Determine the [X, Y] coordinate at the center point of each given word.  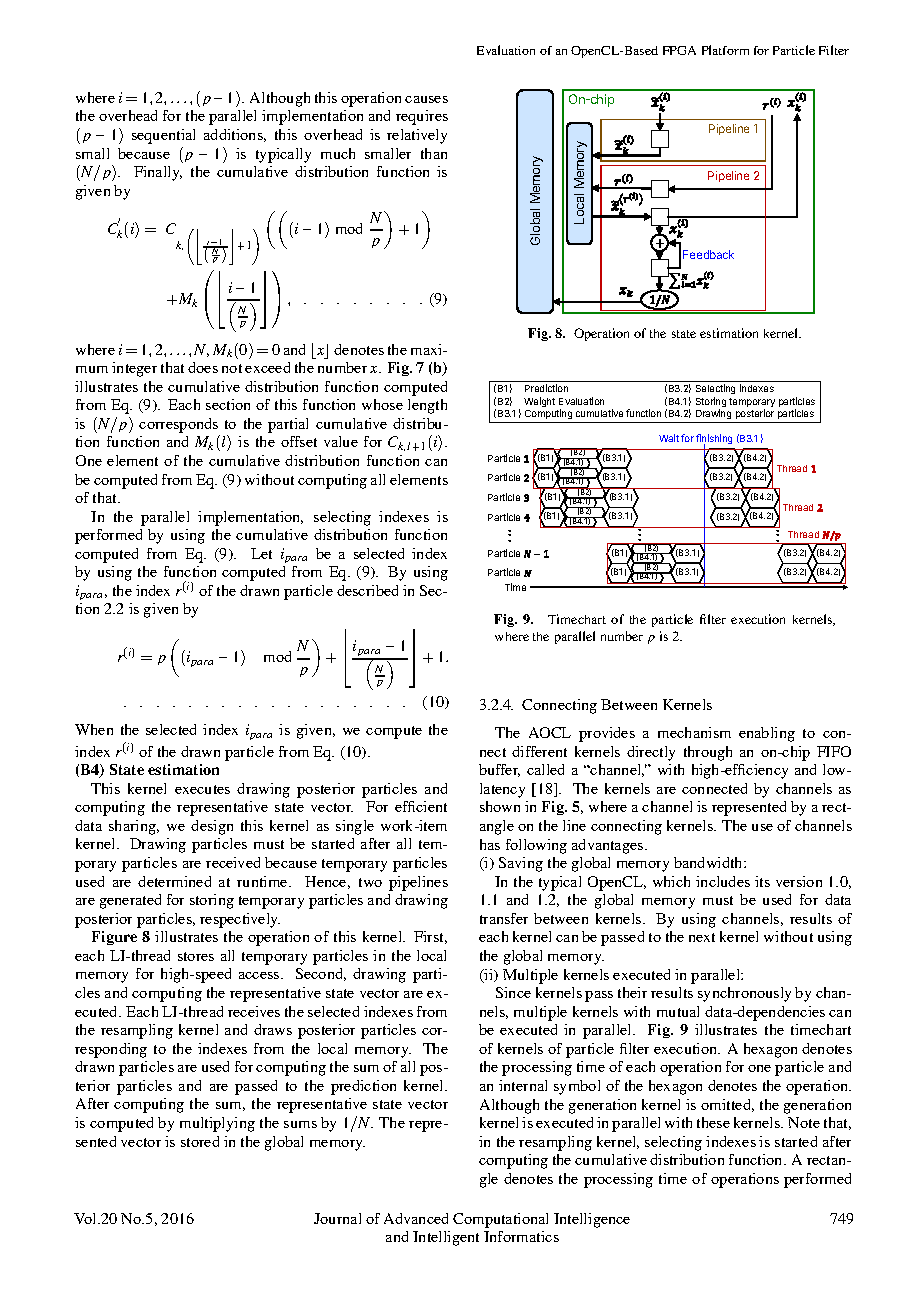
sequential [163, 136]
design [212, 827]
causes [426, 99]
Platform [725, 50]
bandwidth [709, 862]
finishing [714, 440]
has [490, 844]
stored [200, 1141]
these [713, 1122]
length [427, 406]
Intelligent [446, 1238]
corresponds [178, 425]
